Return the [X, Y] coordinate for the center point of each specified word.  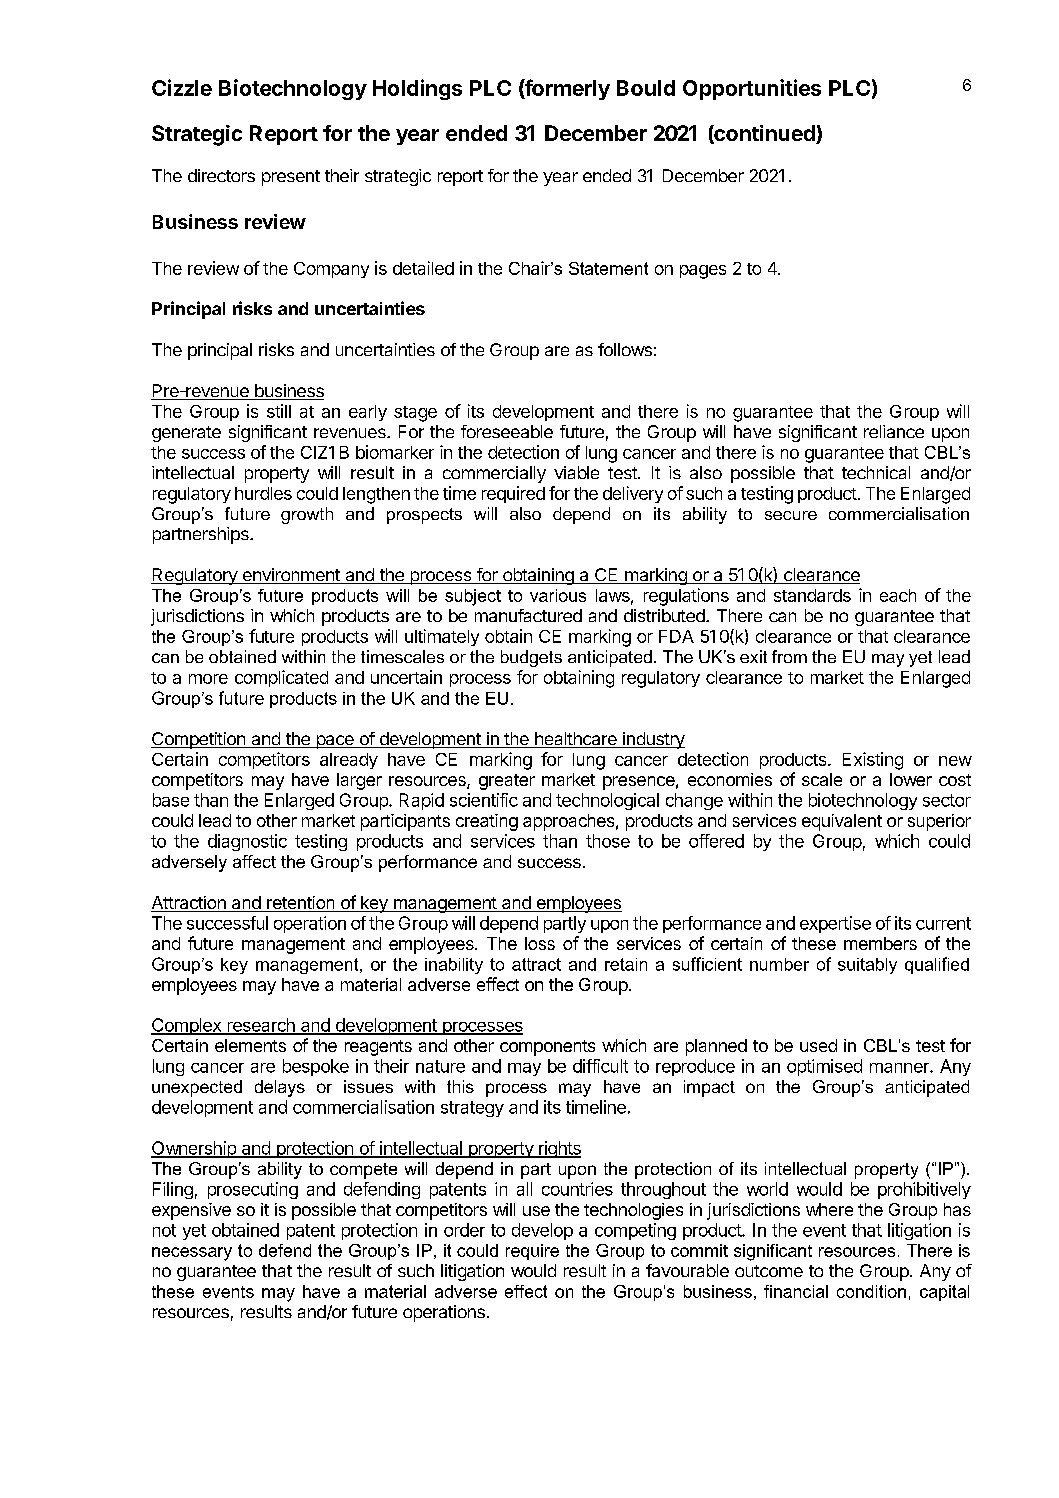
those [608, 841]
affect [254, 861]
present [291, 178]
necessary [192, 1254]
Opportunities [752, 89]
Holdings [417, 89]
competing [635, 1231]
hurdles [263, 493]
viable [576, 472]
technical [876, 472]
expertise [835, 924]
